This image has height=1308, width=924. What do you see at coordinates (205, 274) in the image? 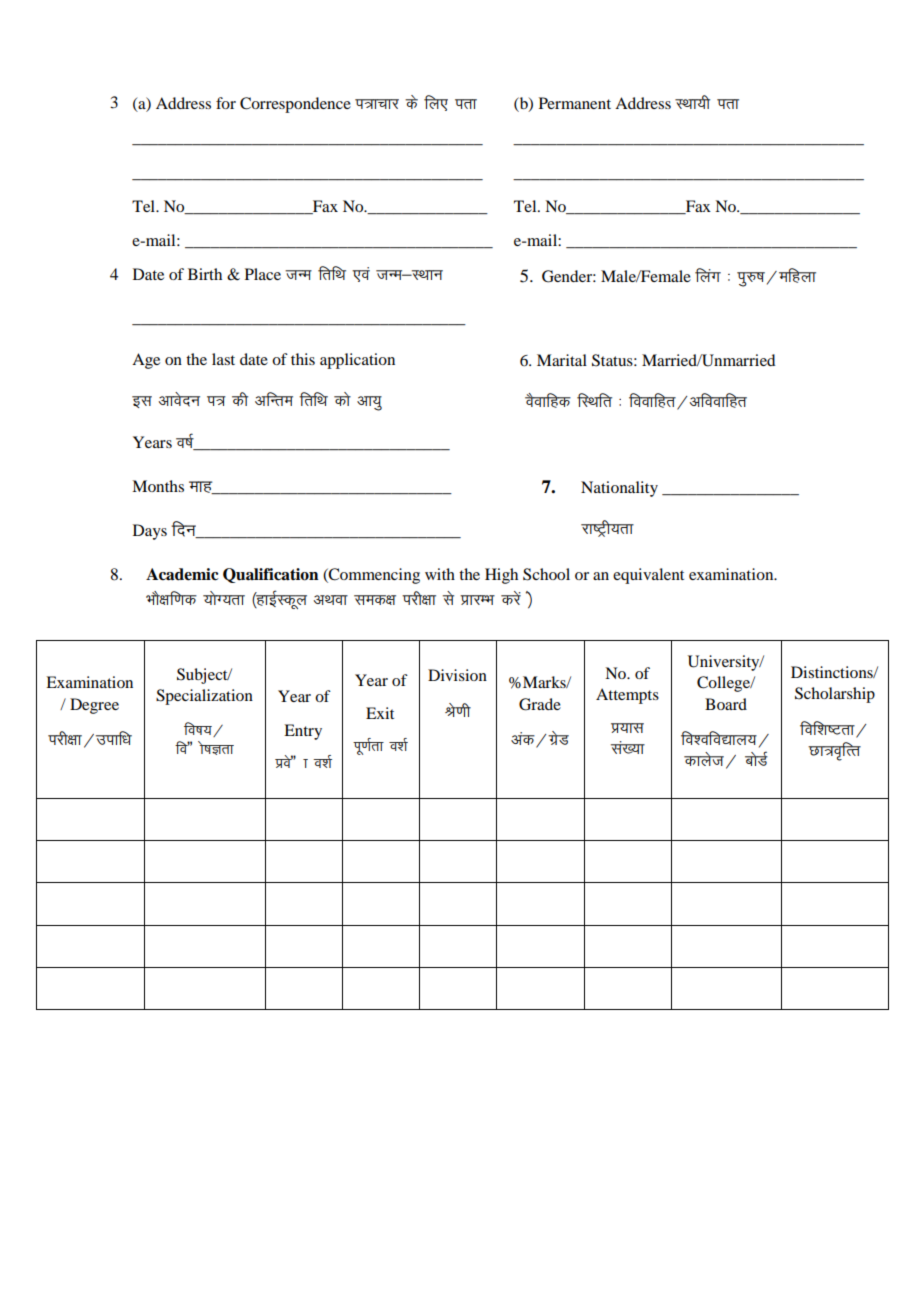
I see `Birth` at bounding box center [205, 274].
